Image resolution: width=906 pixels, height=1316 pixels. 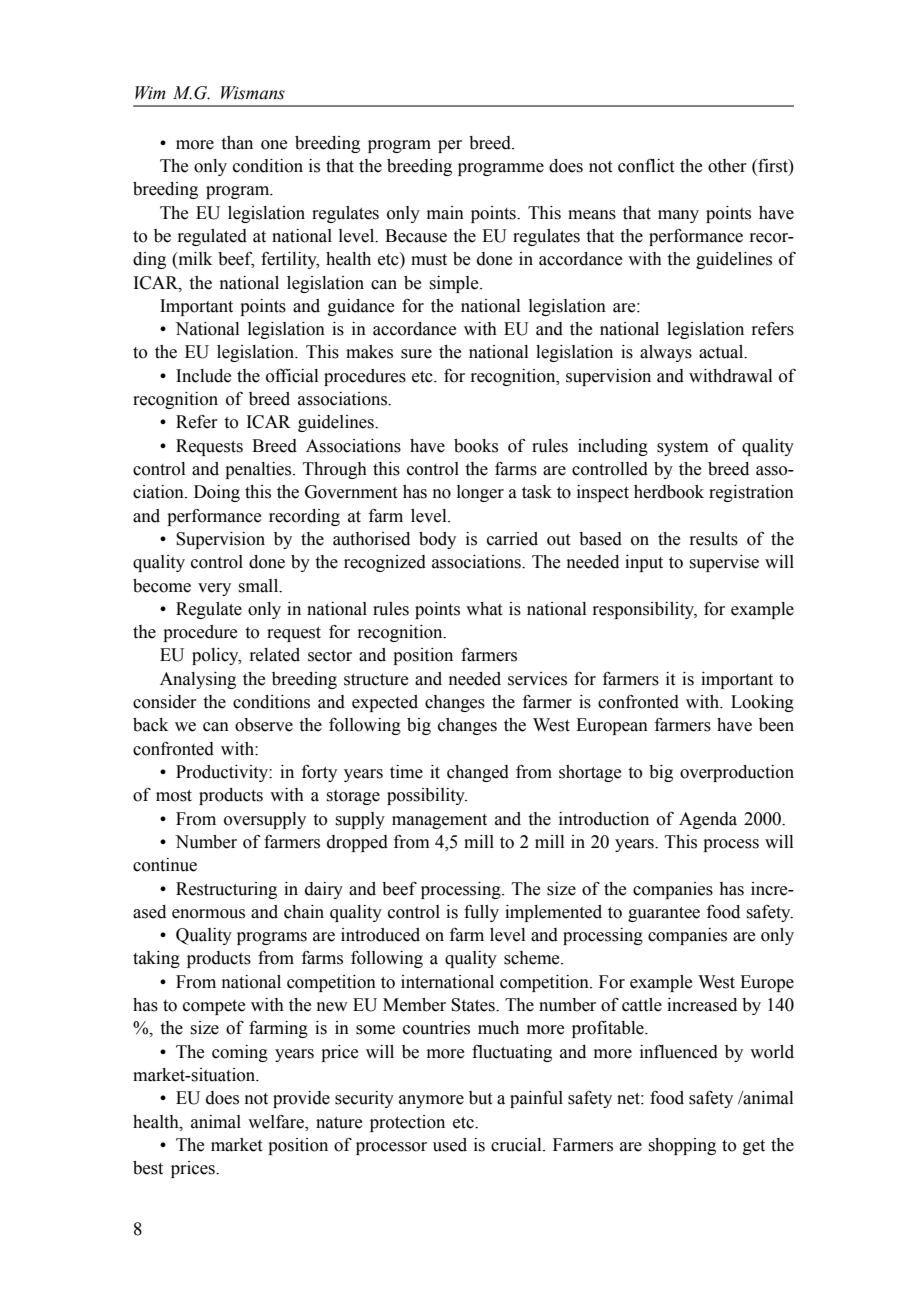 What do you see at coordinates (476, 446) in the screenshot?
I see `books` at bounding box center [476, 446].
